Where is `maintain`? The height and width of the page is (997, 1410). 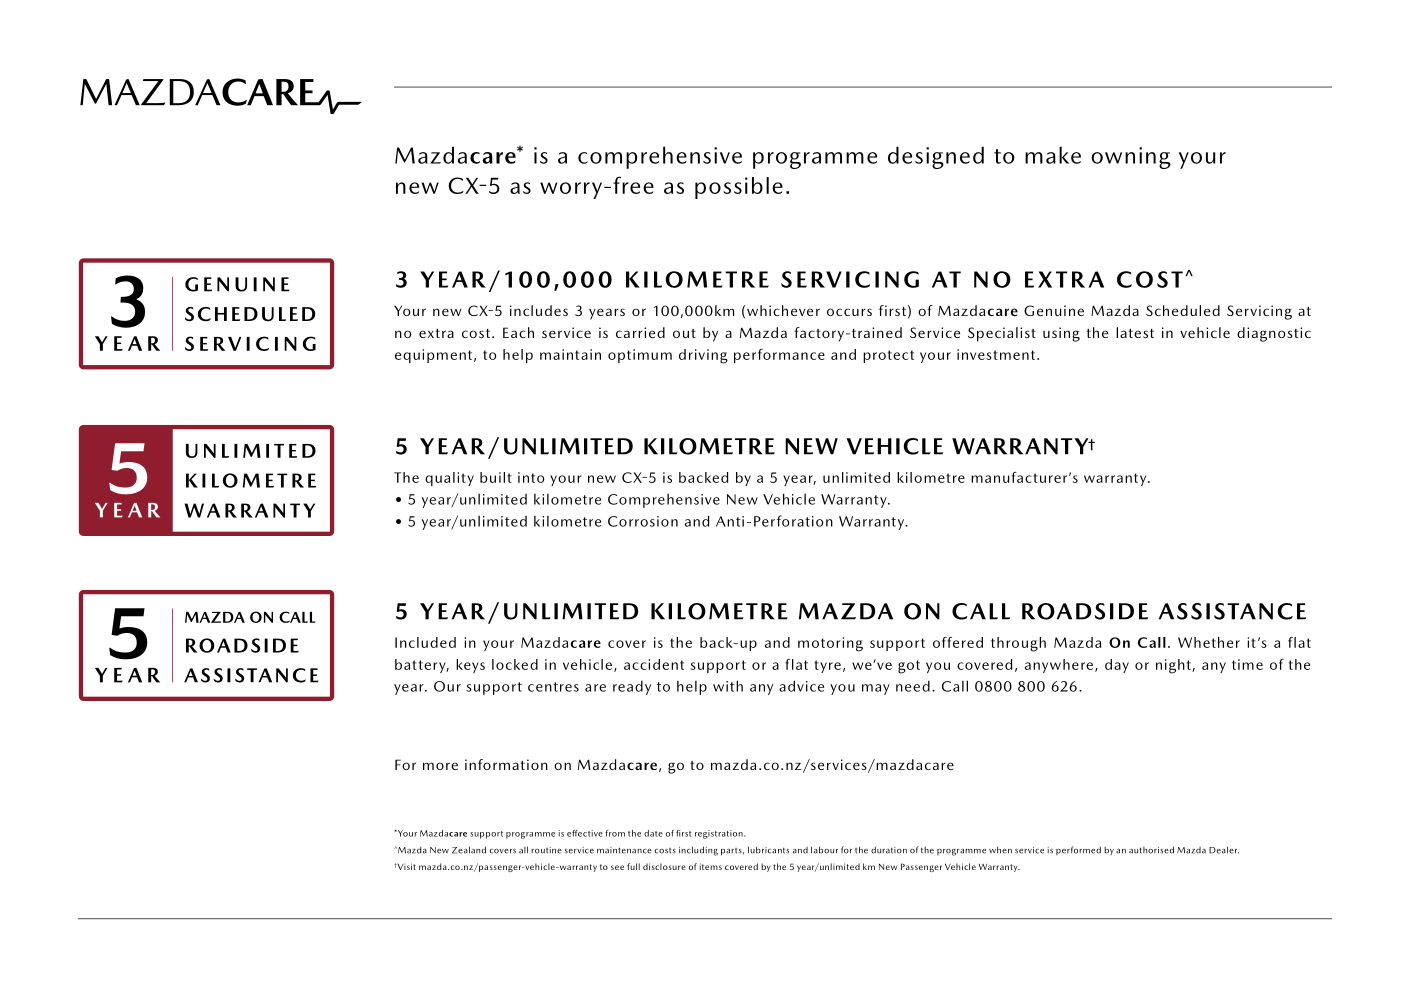
maintain is located at coordinates (570, 354).
